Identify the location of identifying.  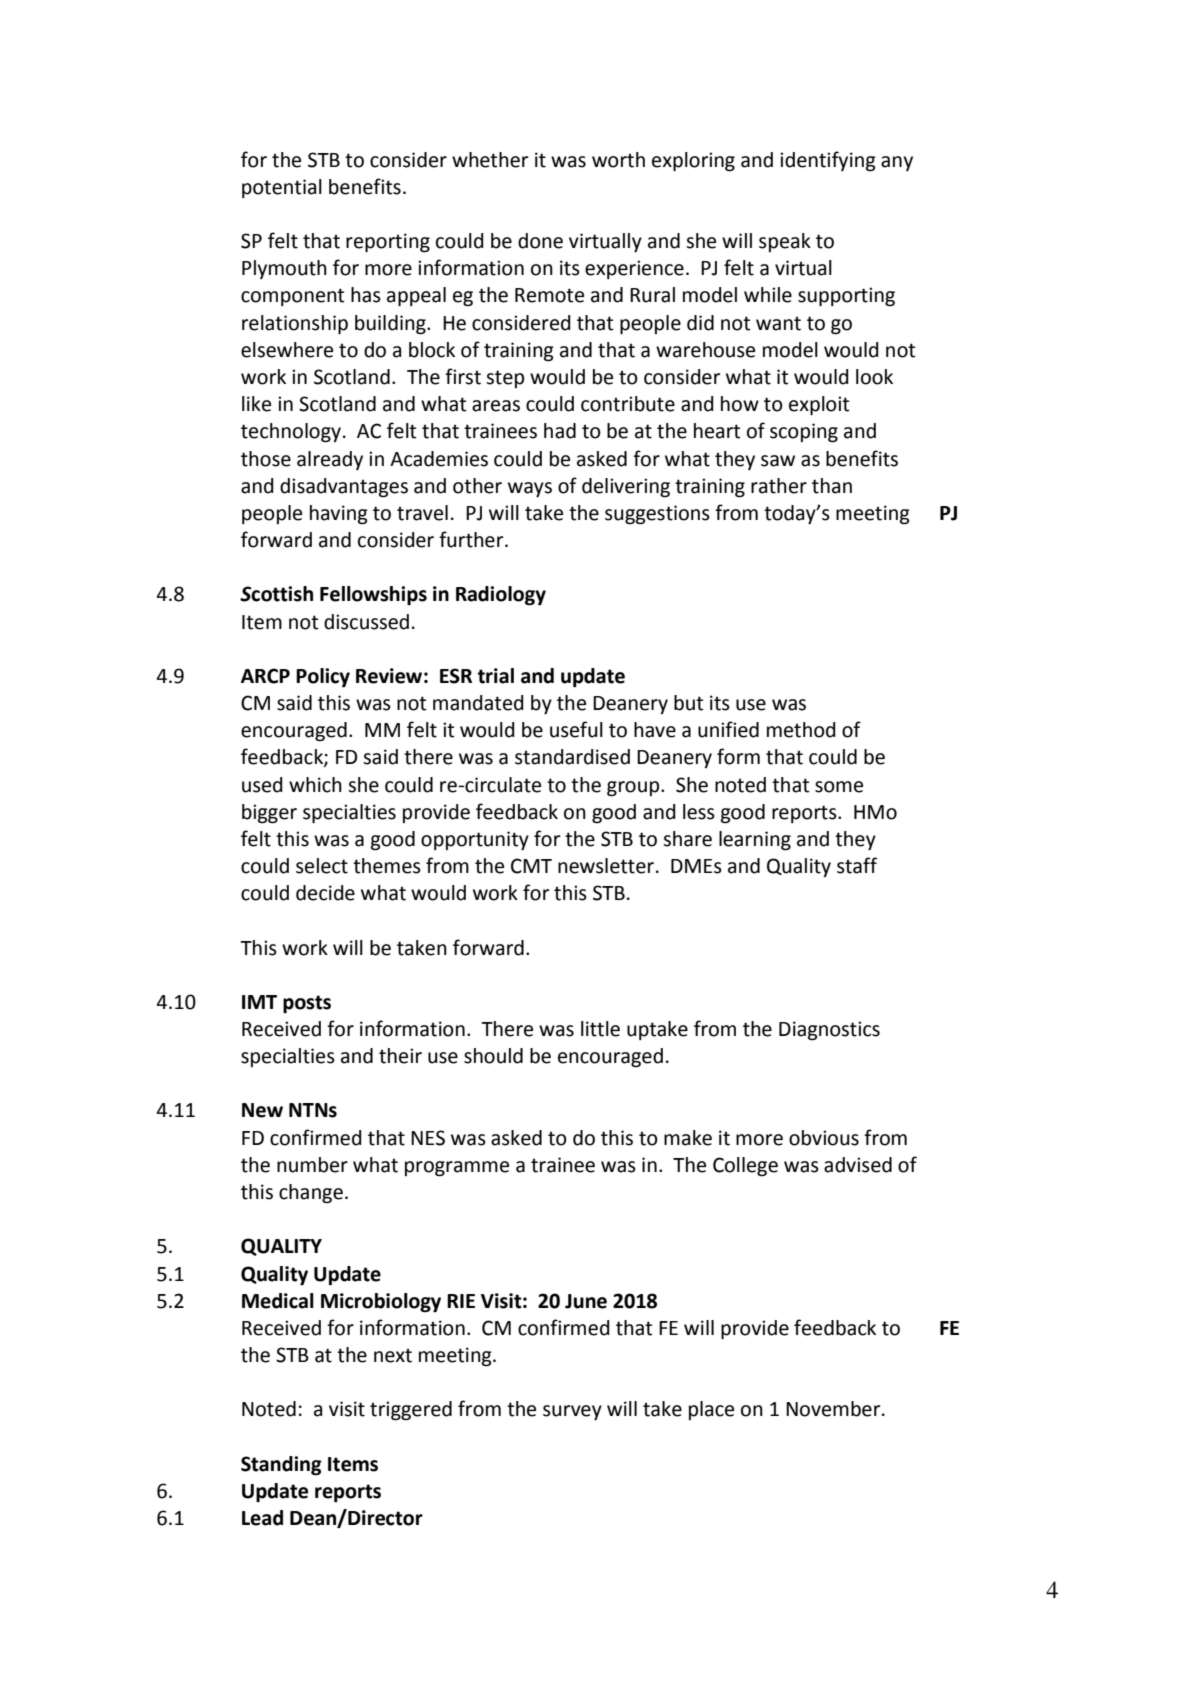
(828, 161).
